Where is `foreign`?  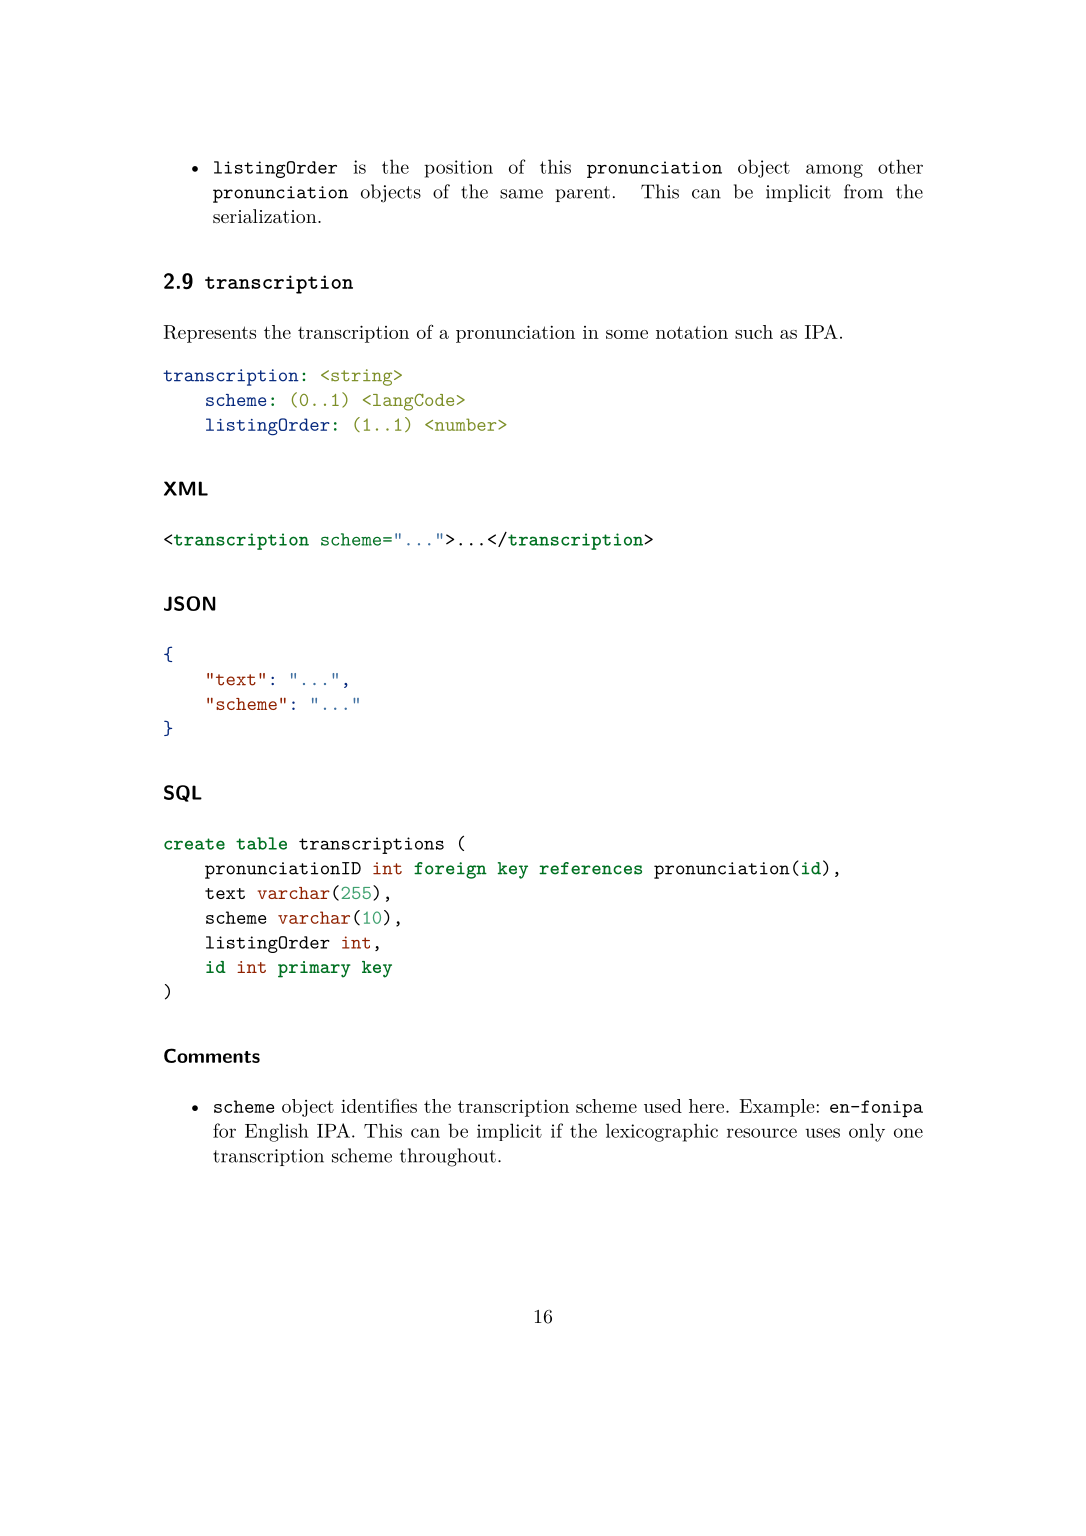 foreign is located at coordinates (450, 870).
